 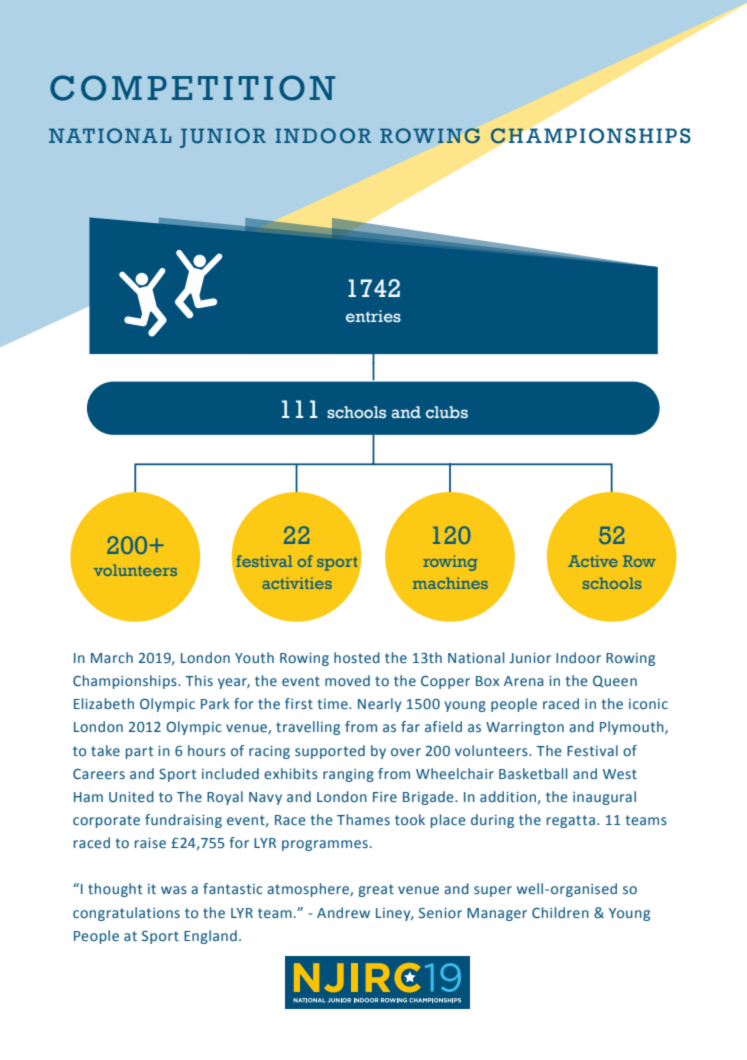 What do you see at coordinates (357, 657) in the image?
I see `hosted` at bounding box center [357, 657].
